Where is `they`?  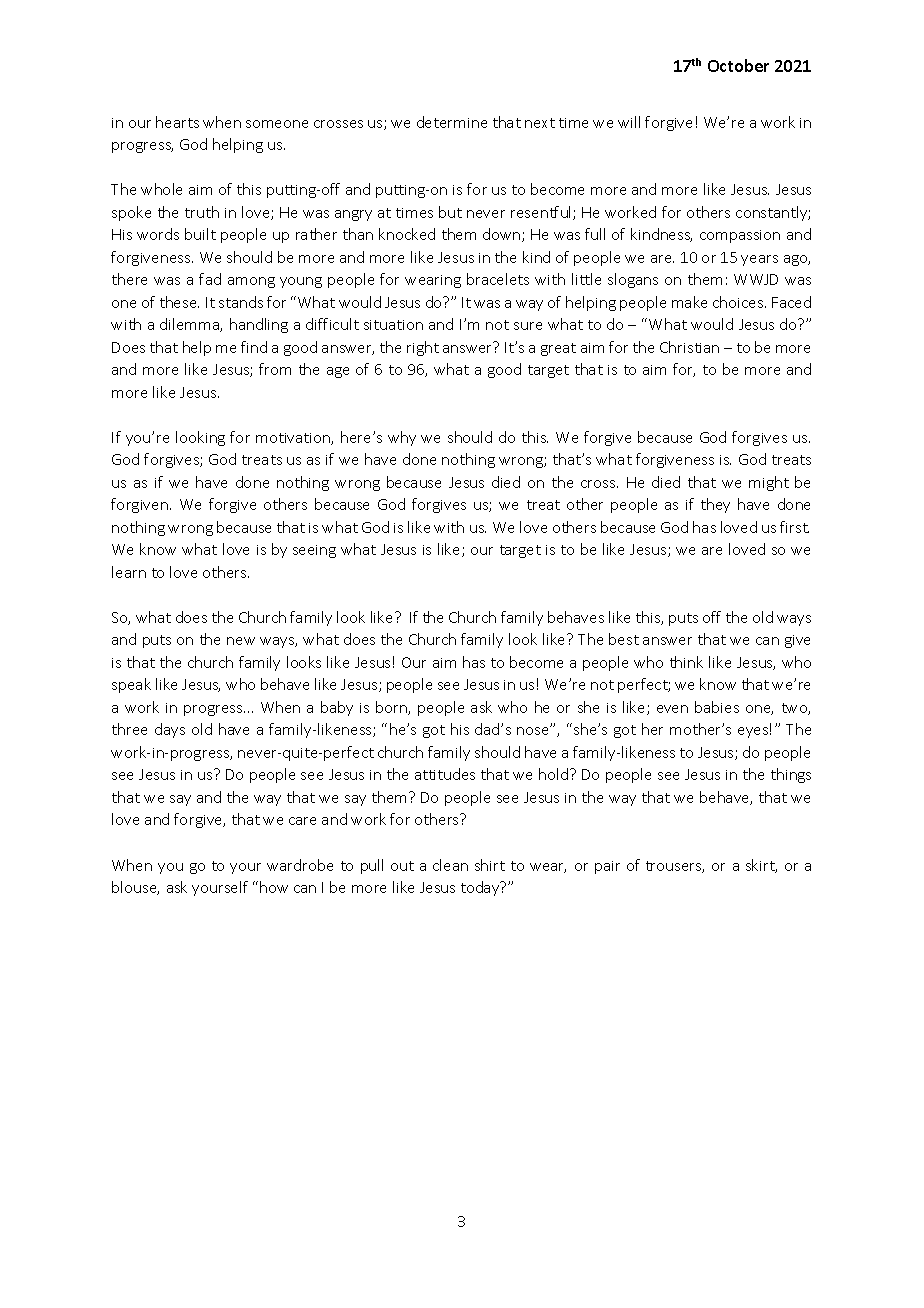
they is located at coordinates (715, 505).
